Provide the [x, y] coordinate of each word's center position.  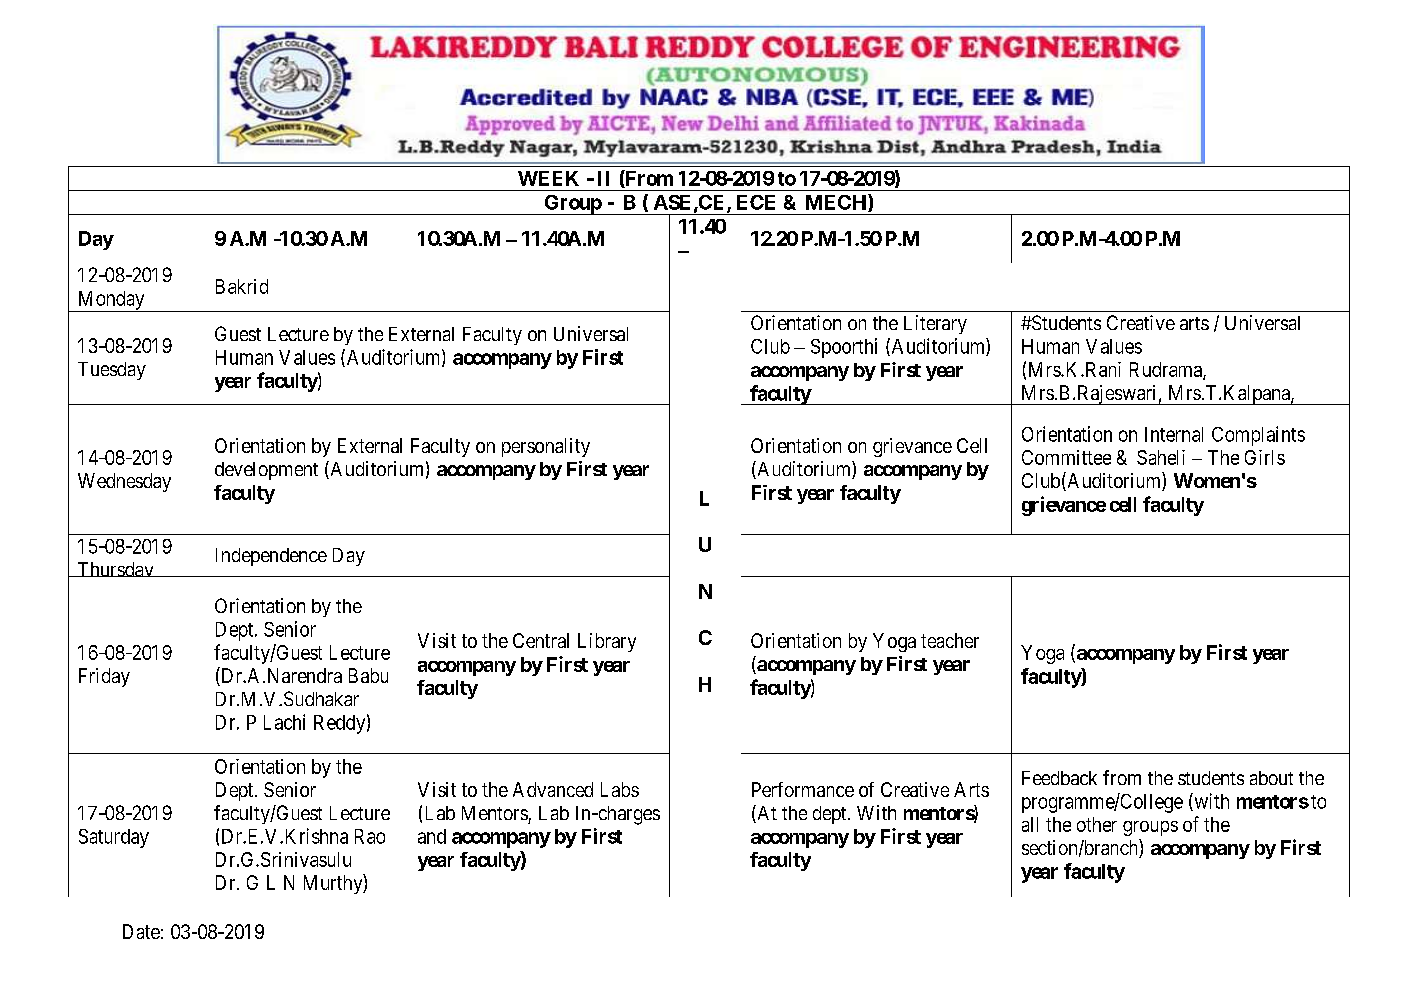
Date [141, 931]
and [432, 836]
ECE [756, 202]
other [1097, 824]
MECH [837, 203]
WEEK [548, 178]
